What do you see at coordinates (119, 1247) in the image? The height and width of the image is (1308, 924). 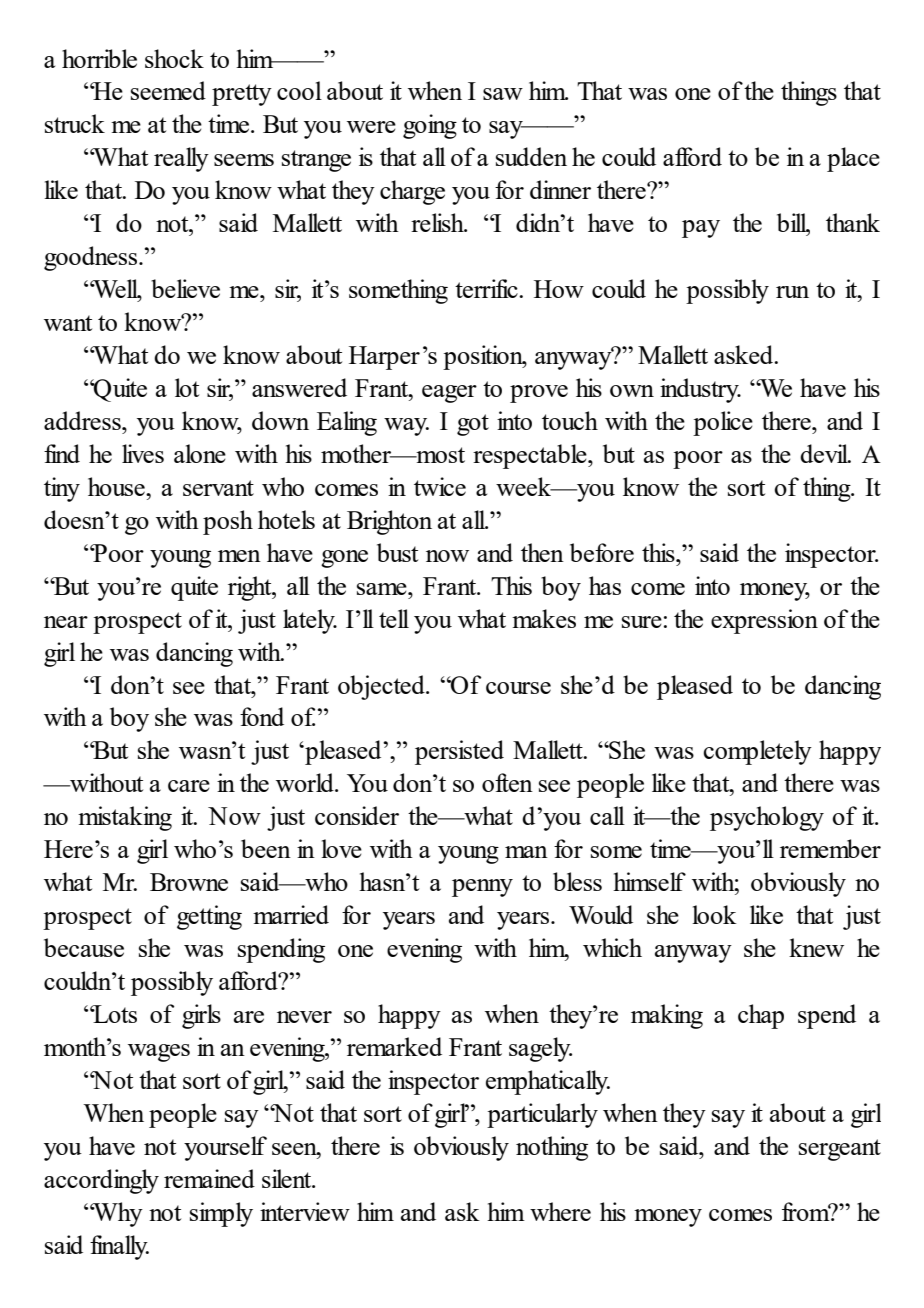 I see `finally` at bounding box center [119, 1247].
